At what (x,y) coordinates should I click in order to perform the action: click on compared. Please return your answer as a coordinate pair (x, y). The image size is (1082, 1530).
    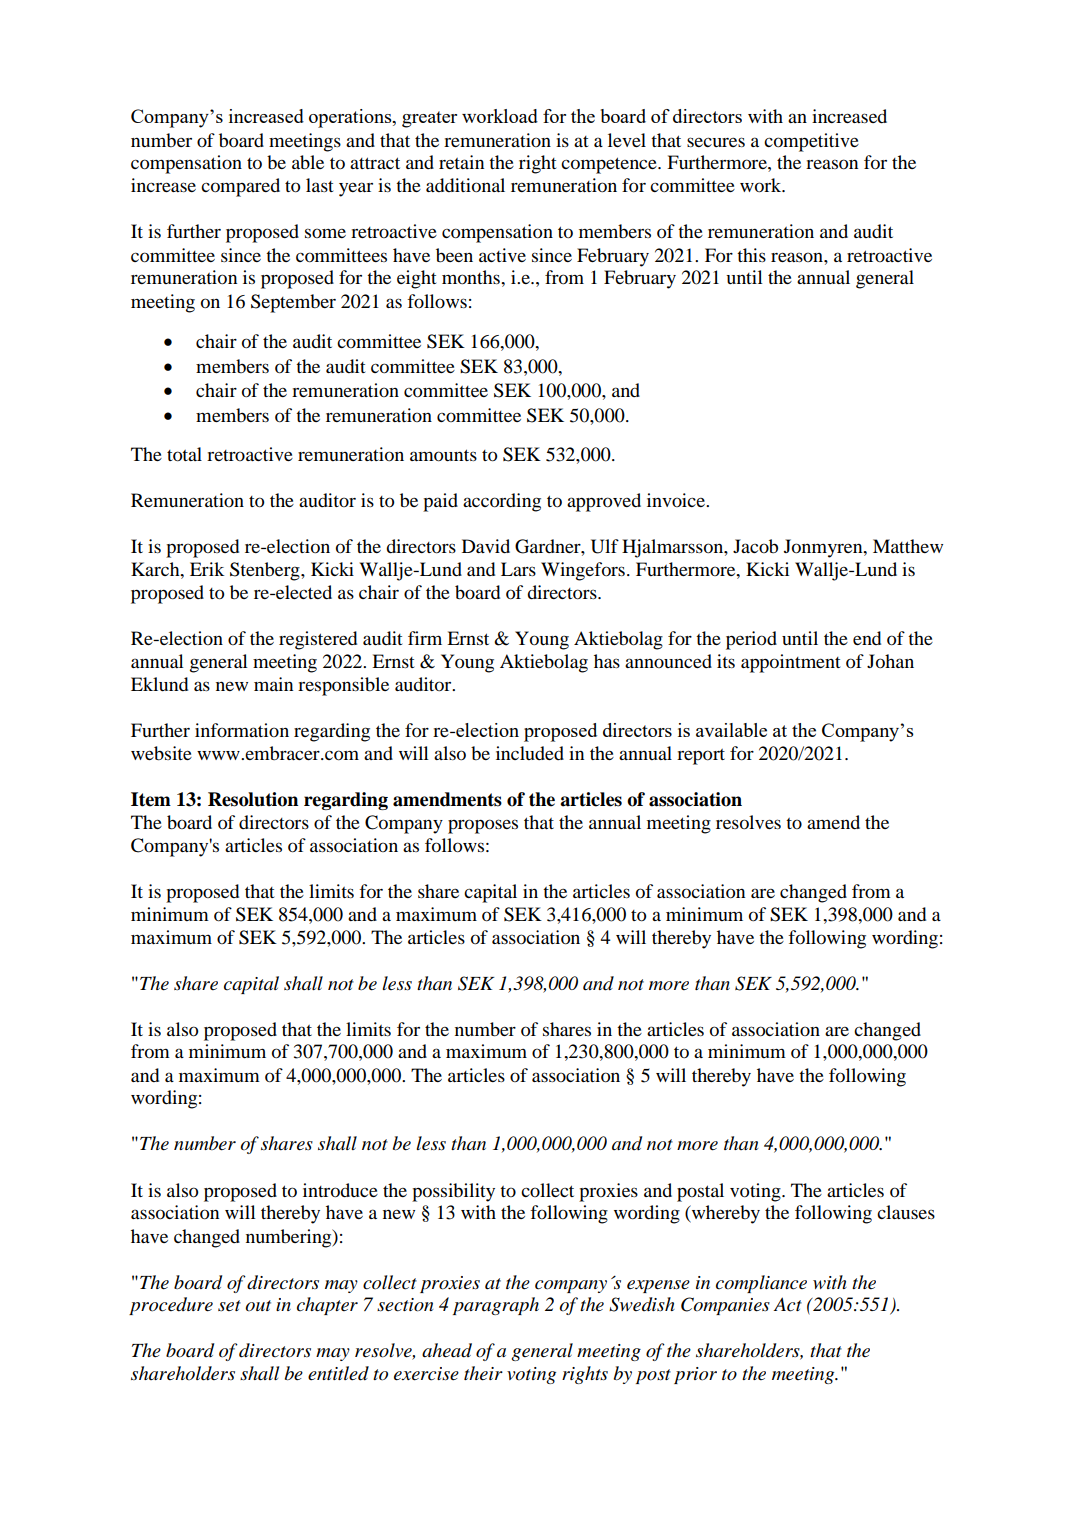
    Looking at the image, I should click on (240, 187).
